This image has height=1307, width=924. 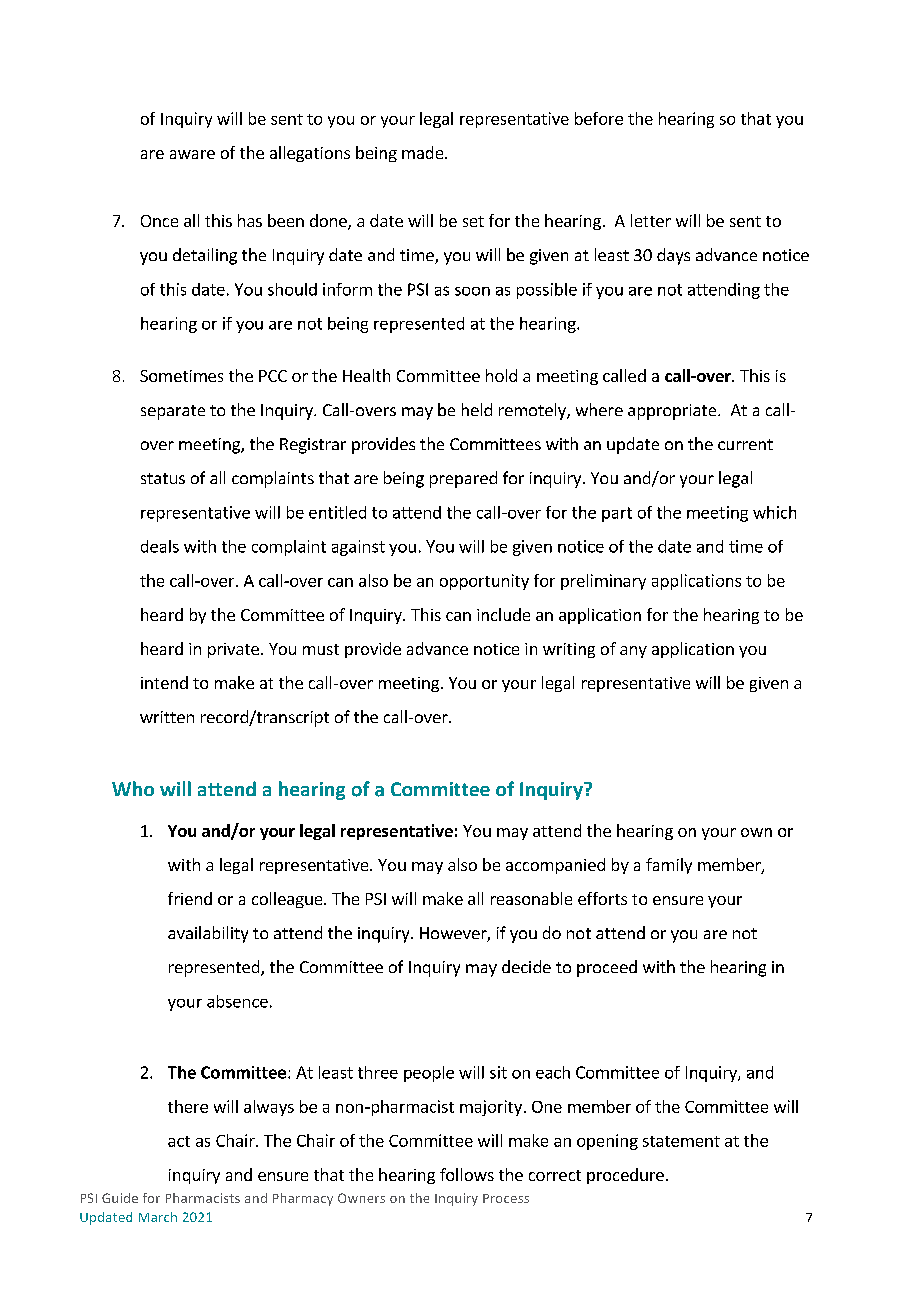 I want to click on prepared, so click(x=463, y=479).
